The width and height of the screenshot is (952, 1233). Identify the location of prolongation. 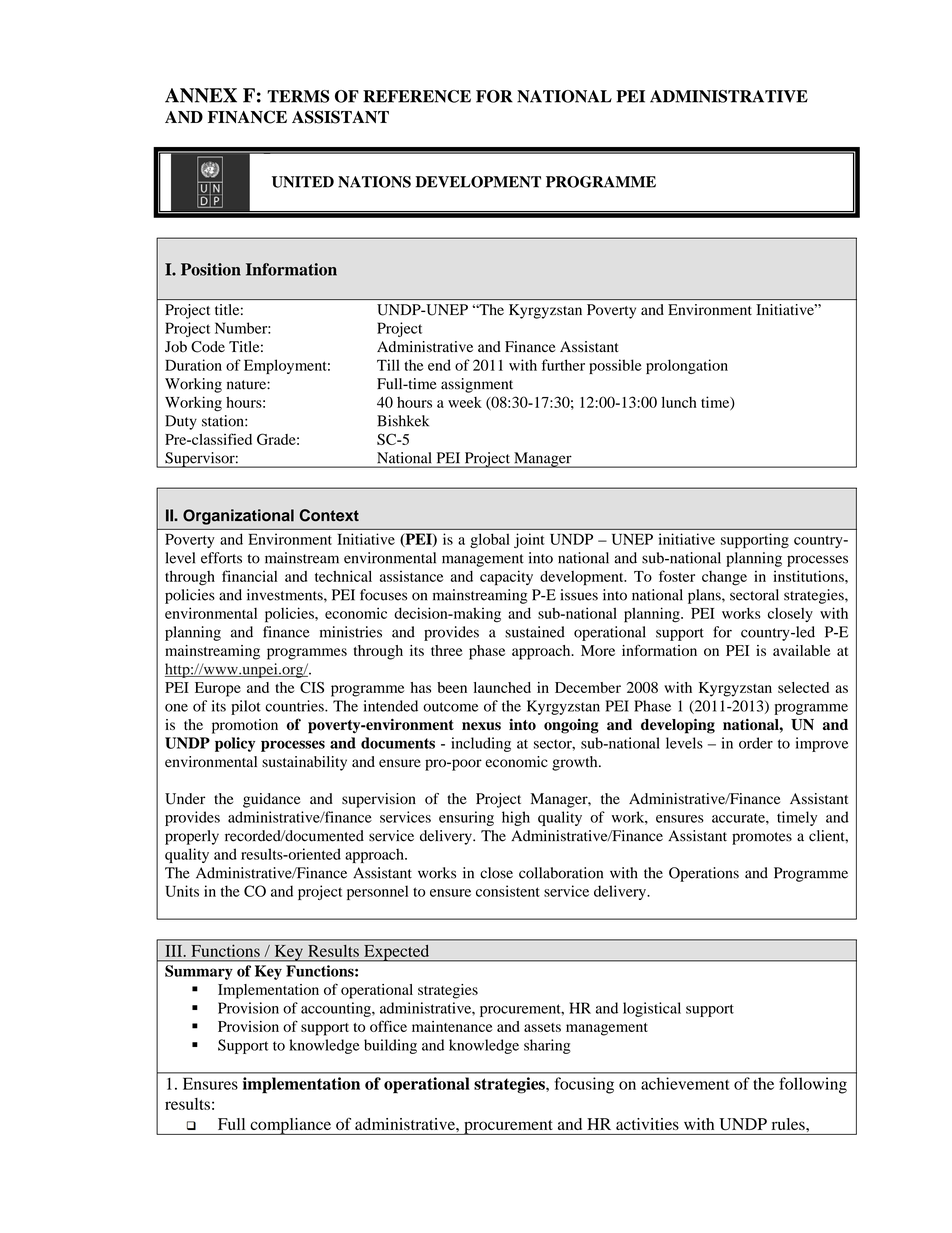
(687, 366).
